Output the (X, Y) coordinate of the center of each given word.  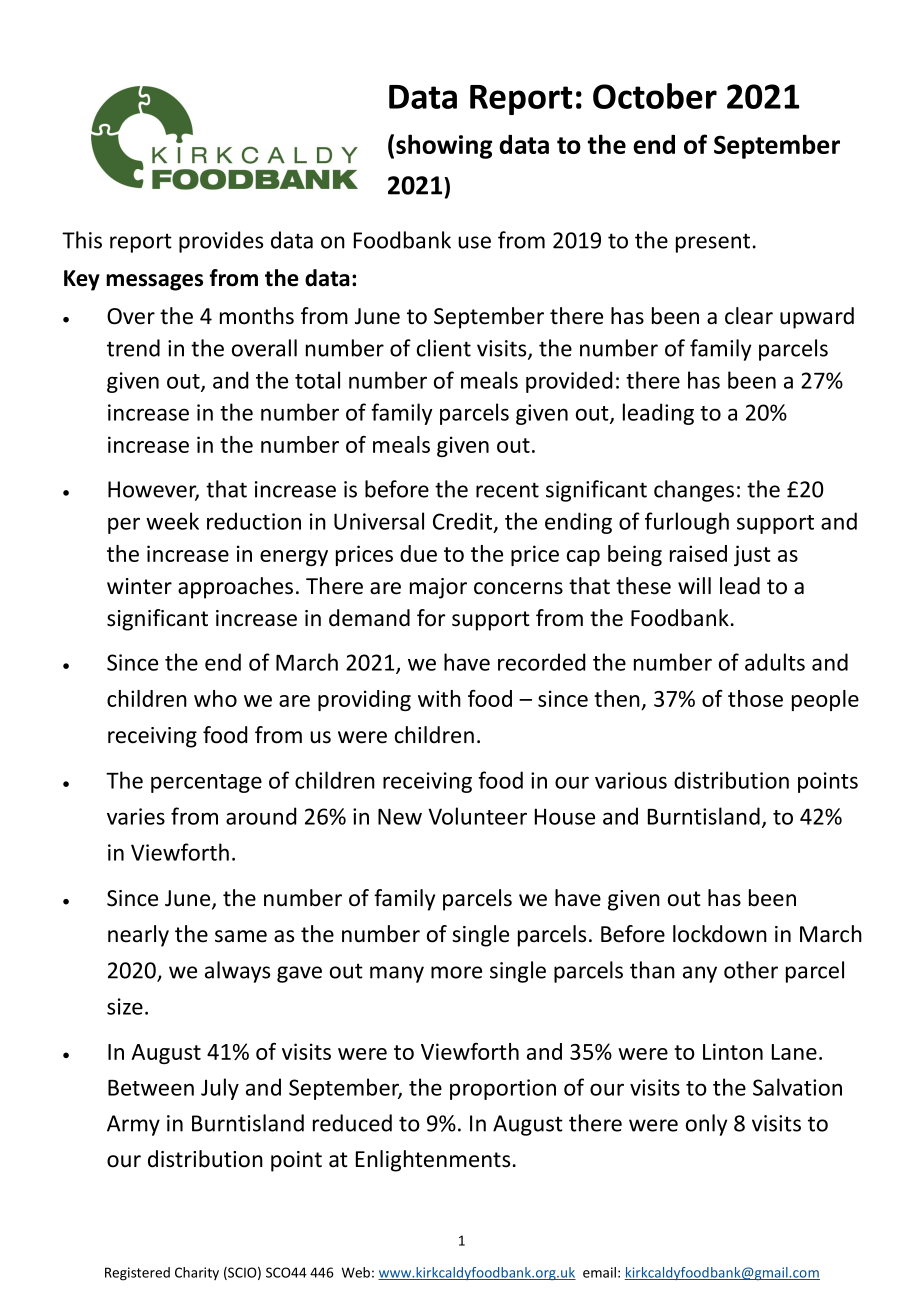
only (706, 1125)
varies (136, 816)
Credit (464, 522)
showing (444, 146)
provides (221, 242)
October (655, 96)
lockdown (720, 934)
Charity (197, 1273)
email (599, 1272)
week (172, 521)
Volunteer (477, 816)
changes (694, 491)
